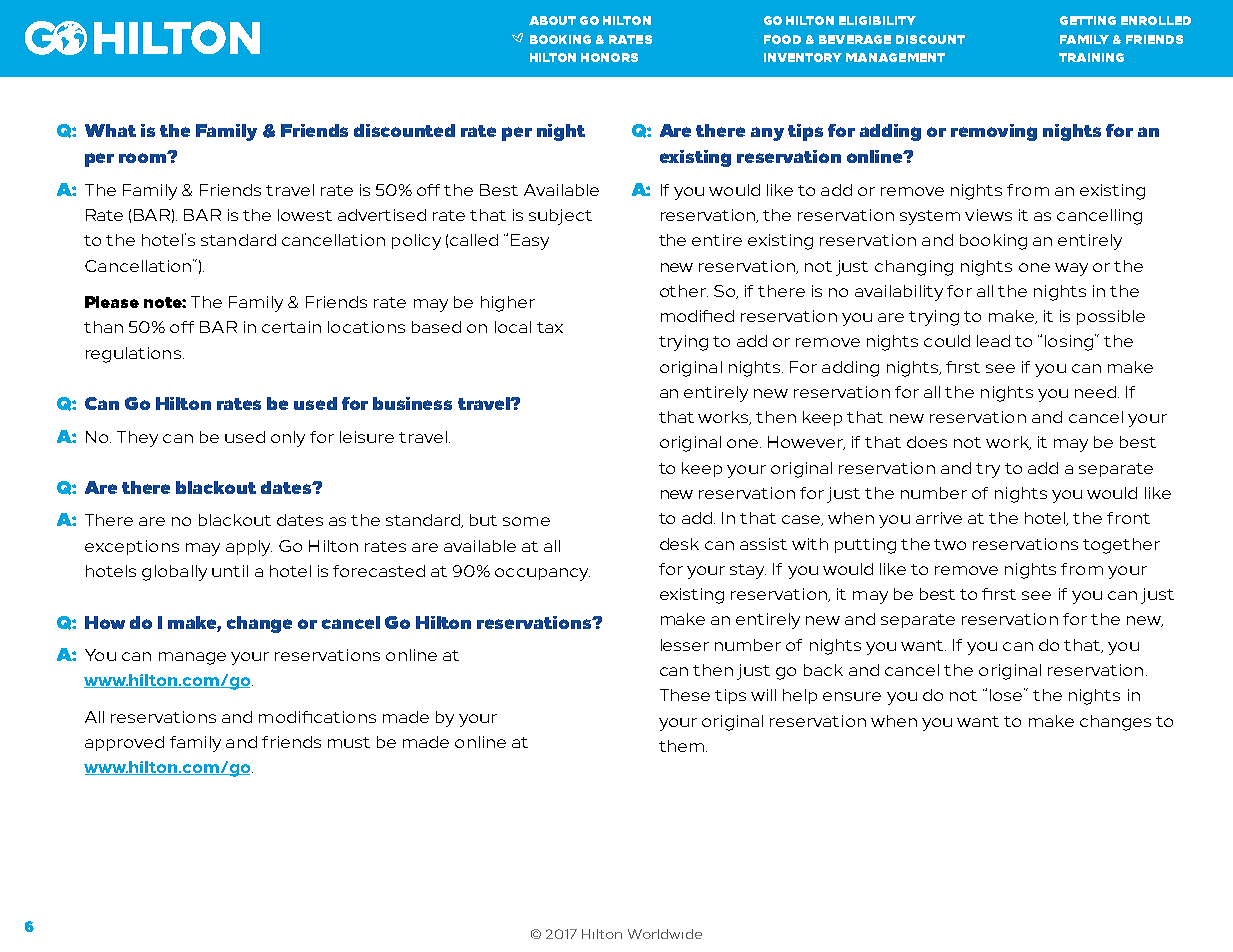  What do you see at coordinates (993, 341) in the screenshot?
I see `lead` at bounding box center [993, 341].
